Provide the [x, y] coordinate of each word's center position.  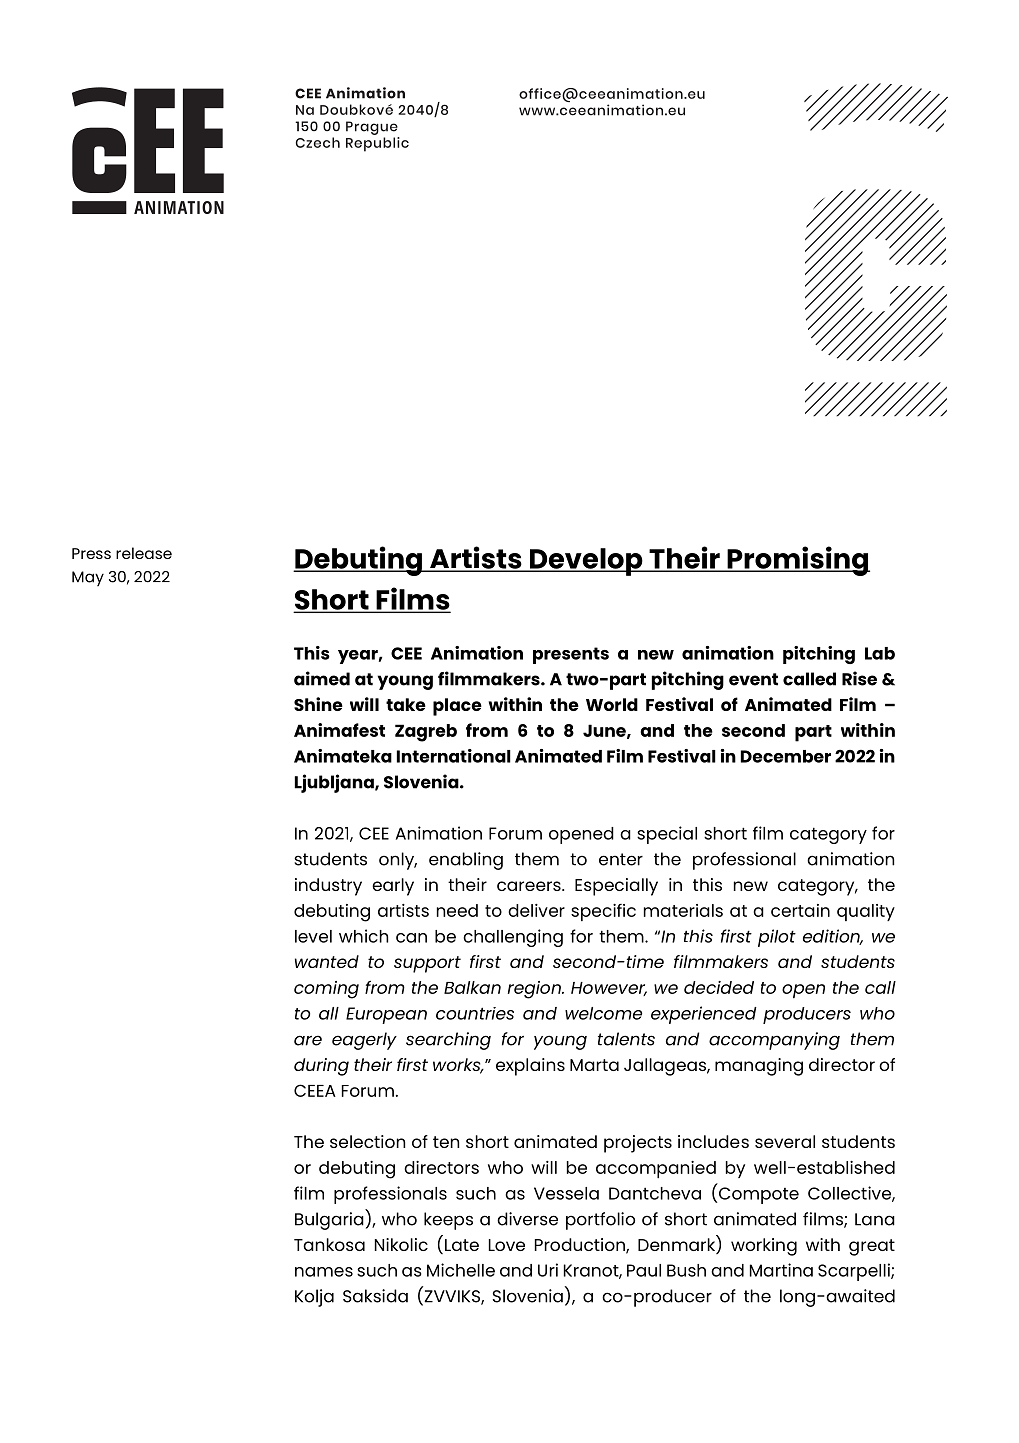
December [786, 756]
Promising [797, 561]
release [144, 553]
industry [328, 887]
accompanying [774, 1041]
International [454, 756]
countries [475, 1013]
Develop [586, 562]
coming [326, 990]
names [324, 1272]
